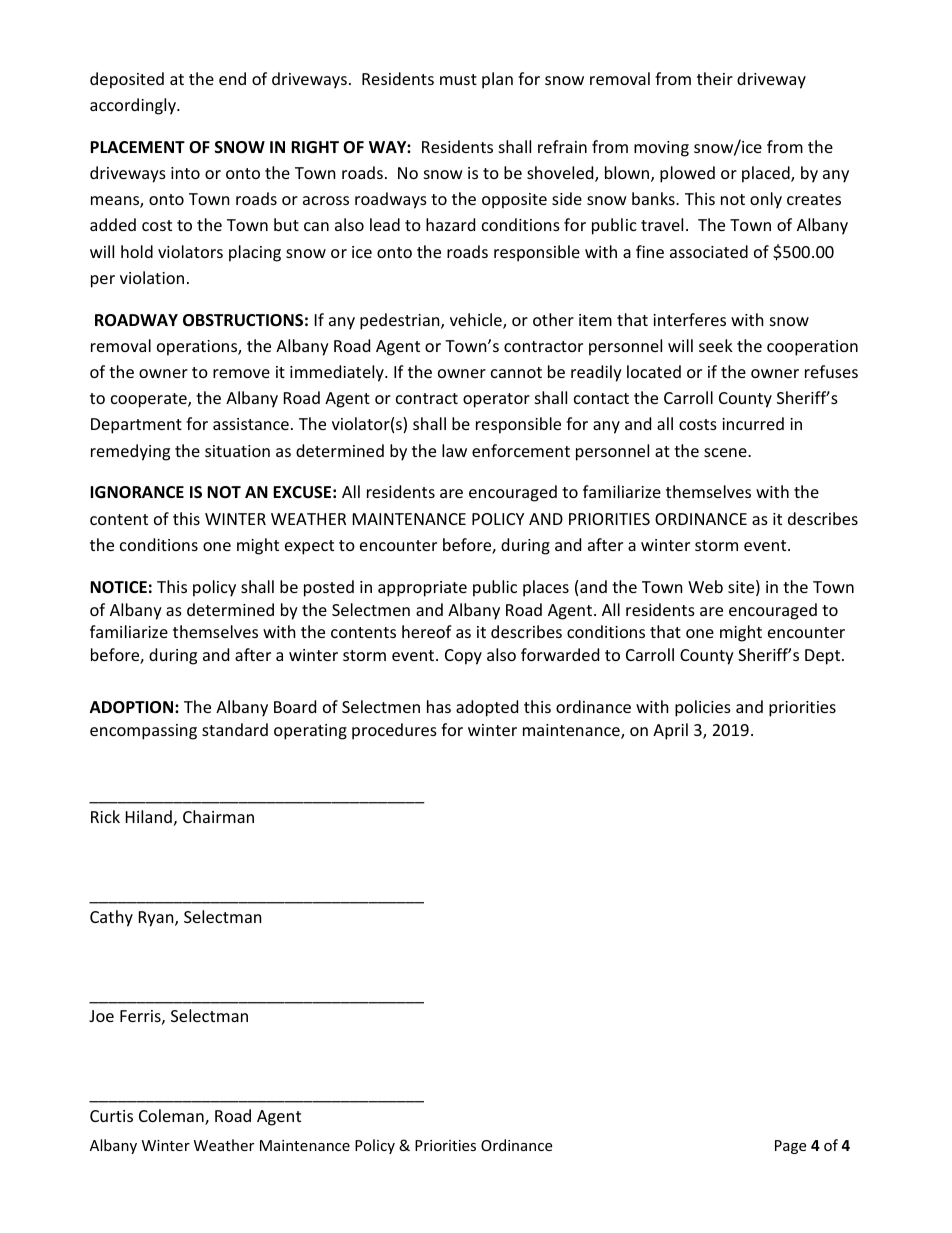 Image resolution: width=952 pixels, height=1233 pixels. What do you see at coordinates (477, 321) in the screenshot?
I see `vehicle` at bounding box center [477, 321].
